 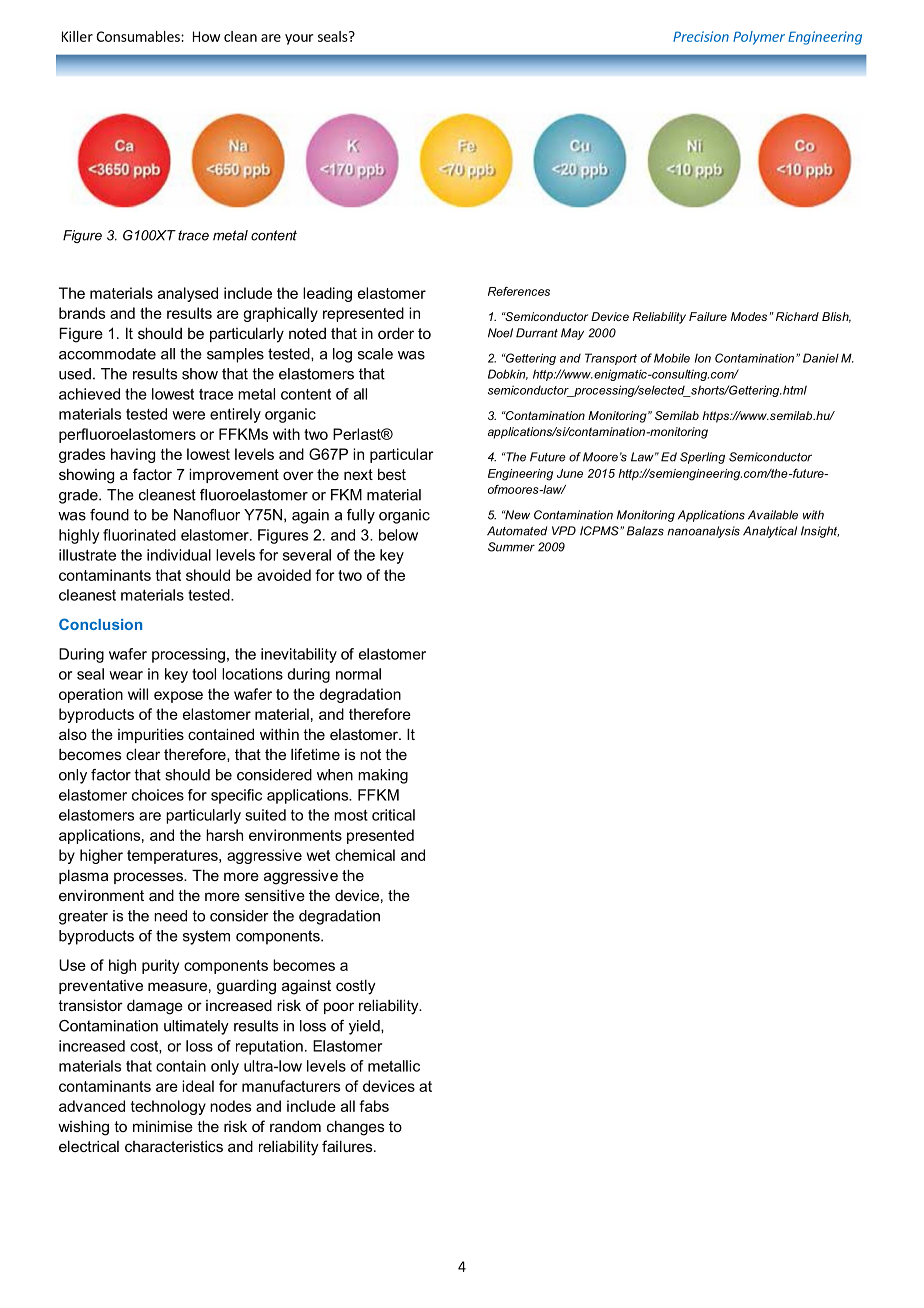 I want to click on making, so click(x=383, y=776).
